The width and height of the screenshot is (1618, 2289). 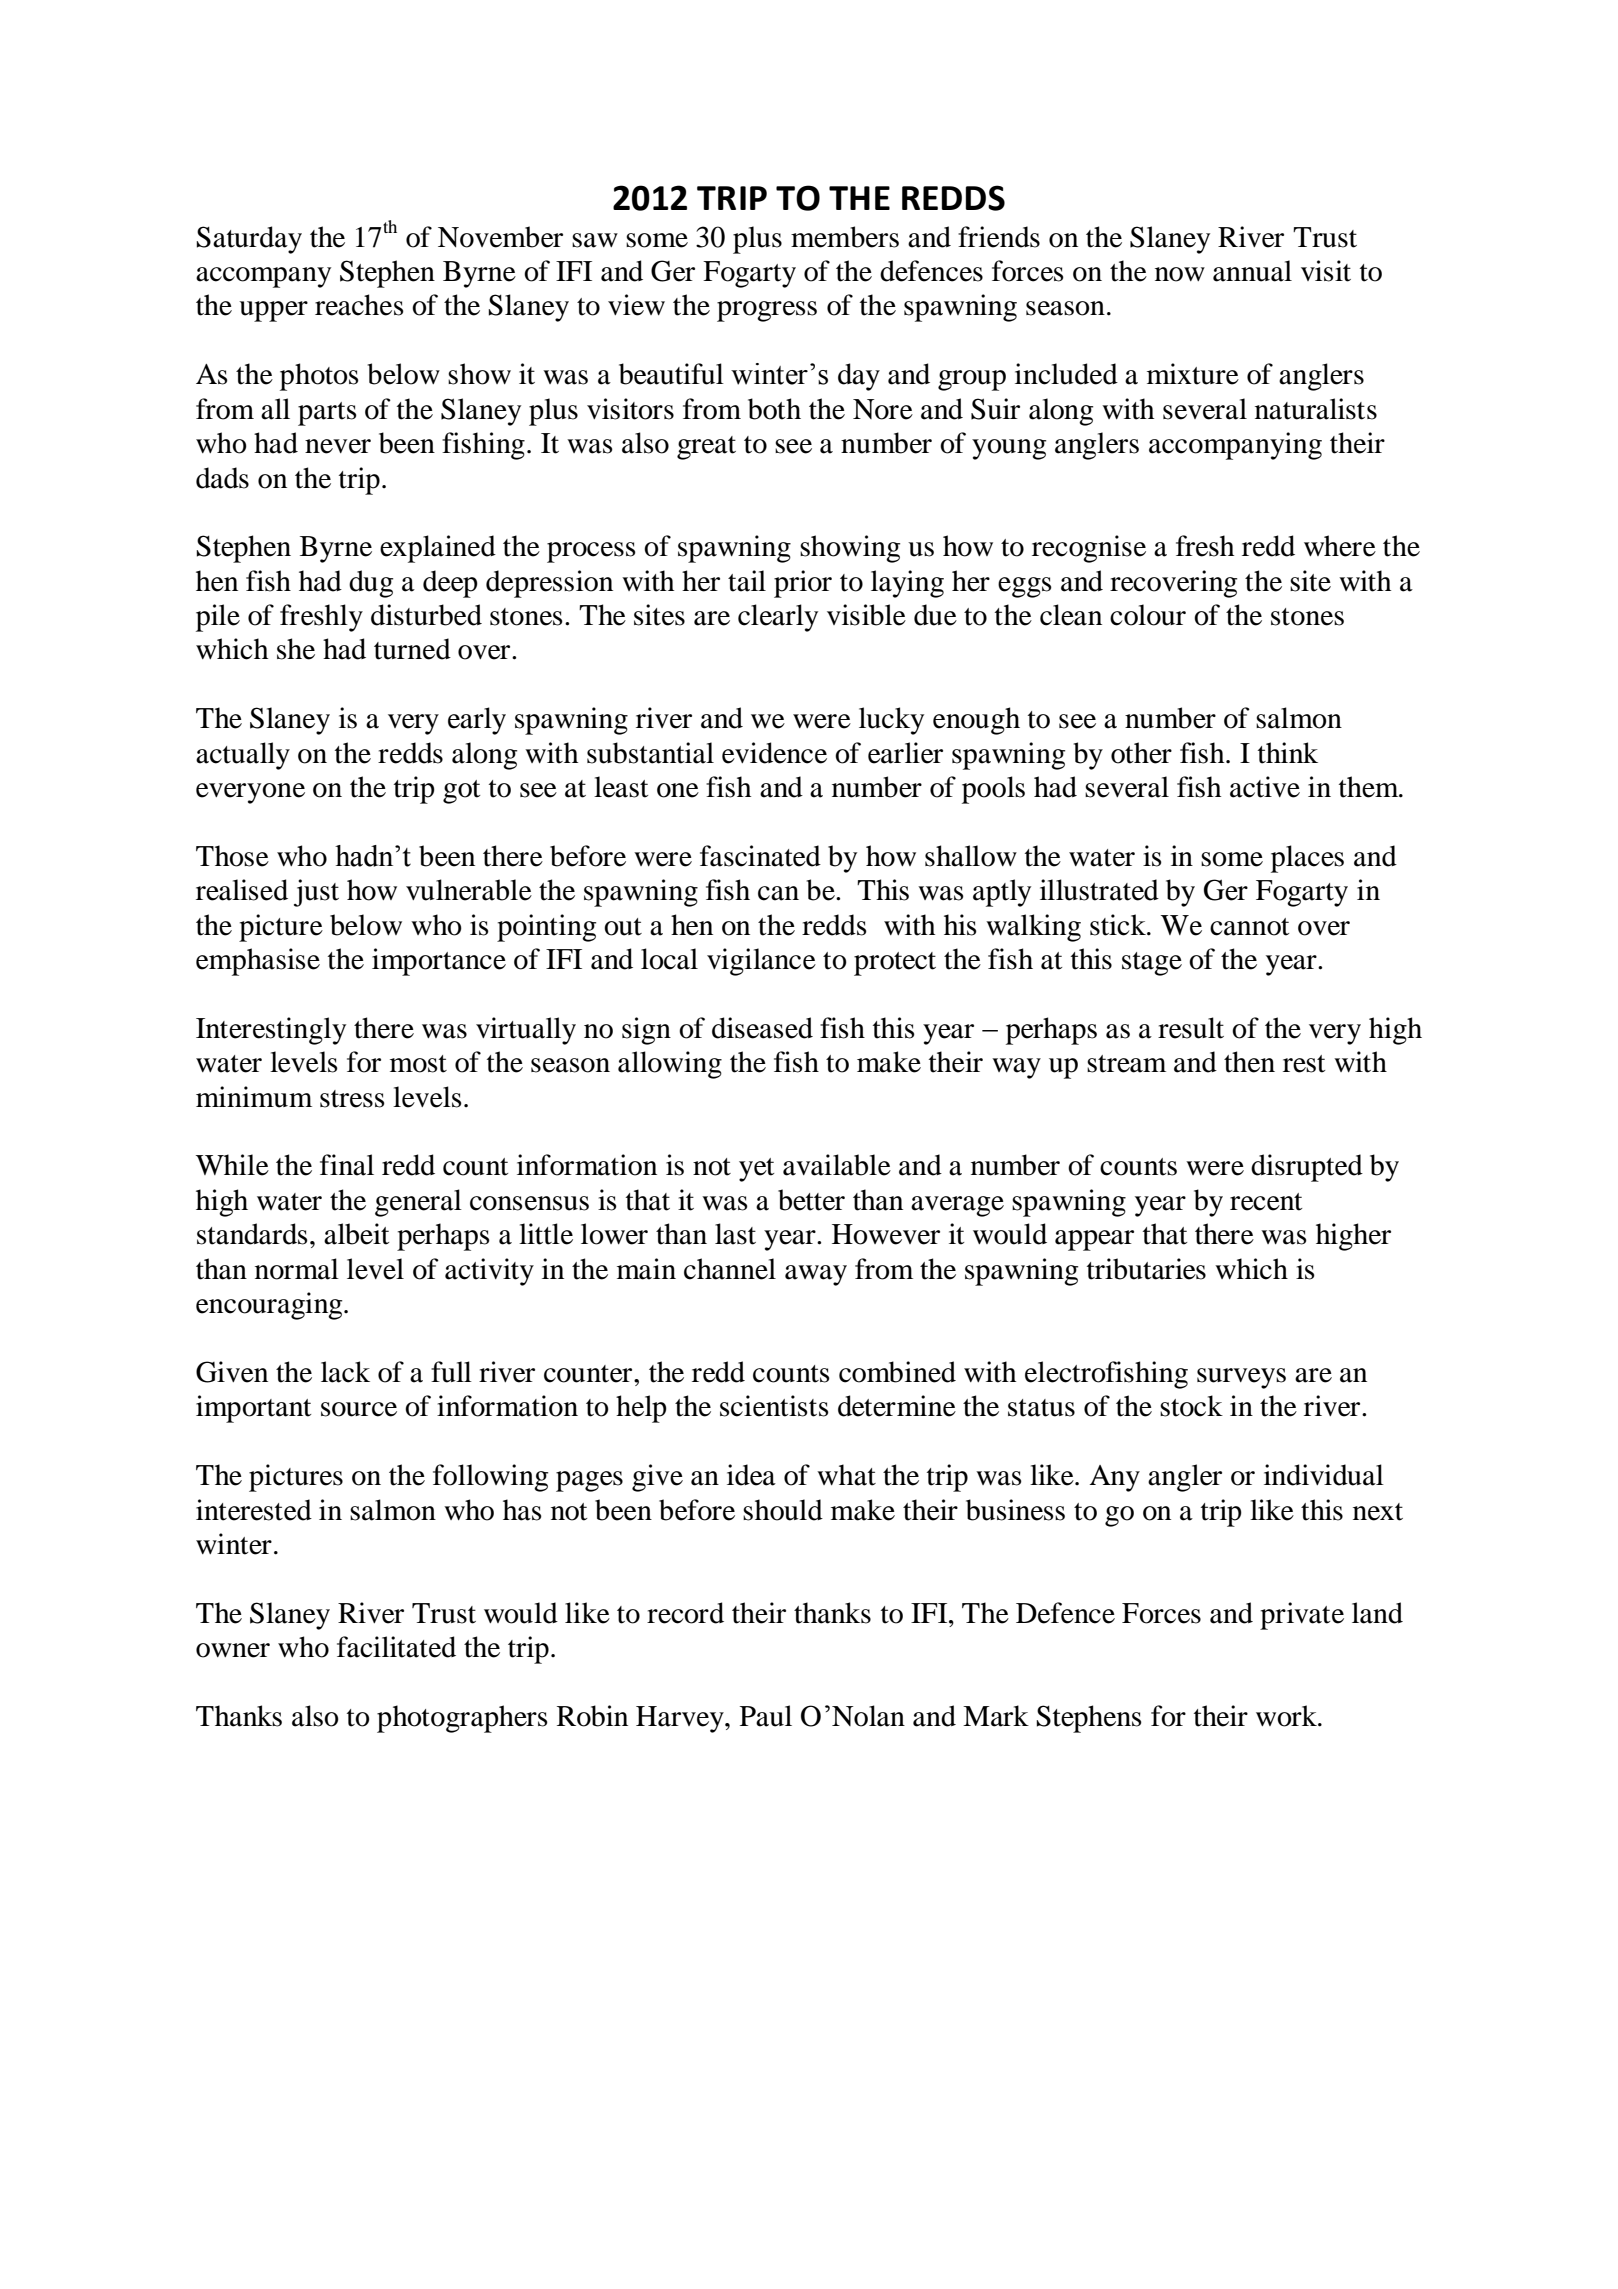 I want to click on turned, so click(x=412, y=649).
